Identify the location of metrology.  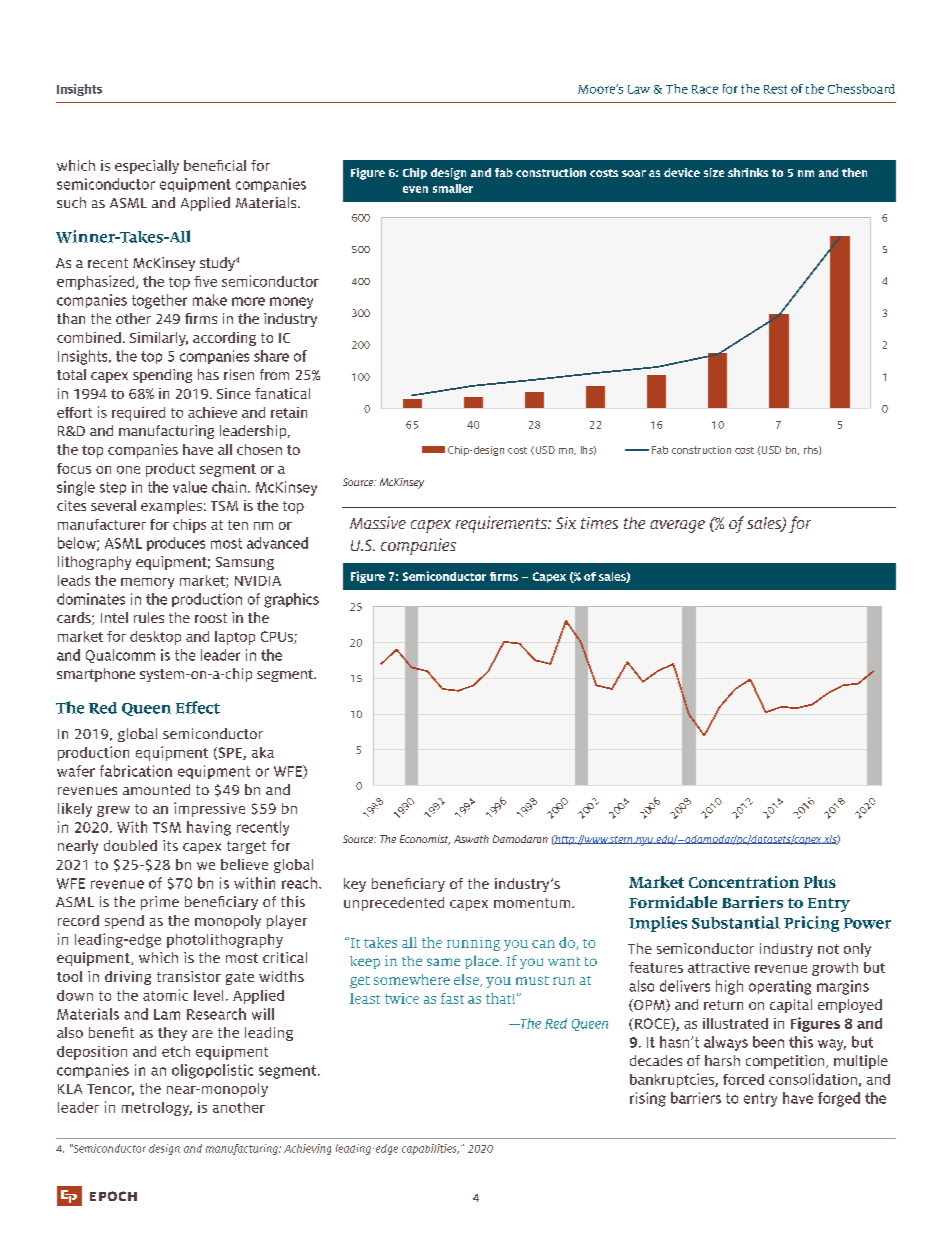
(157, 1109).
